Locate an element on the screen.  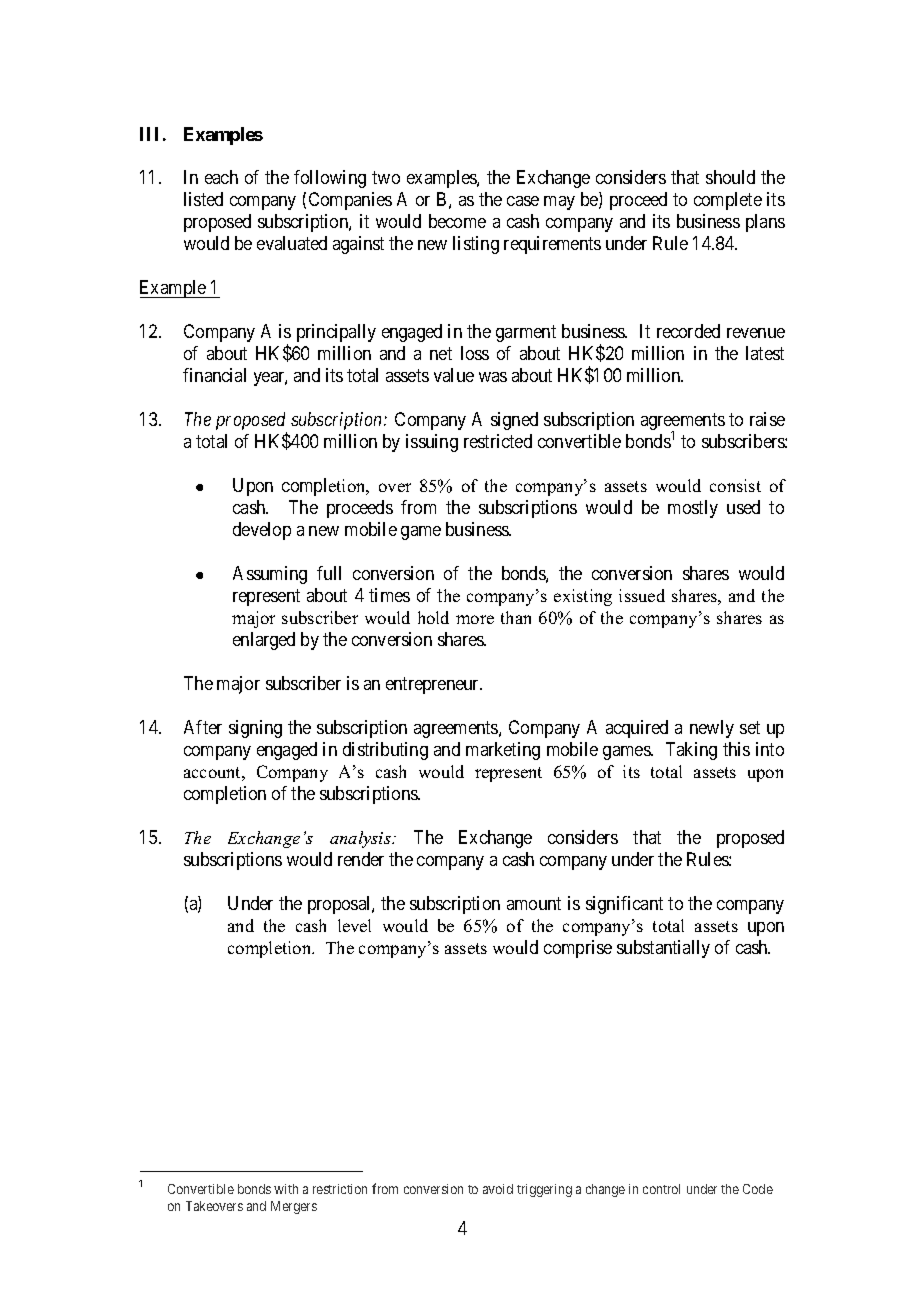
each is located at coordinates (221, 177).
